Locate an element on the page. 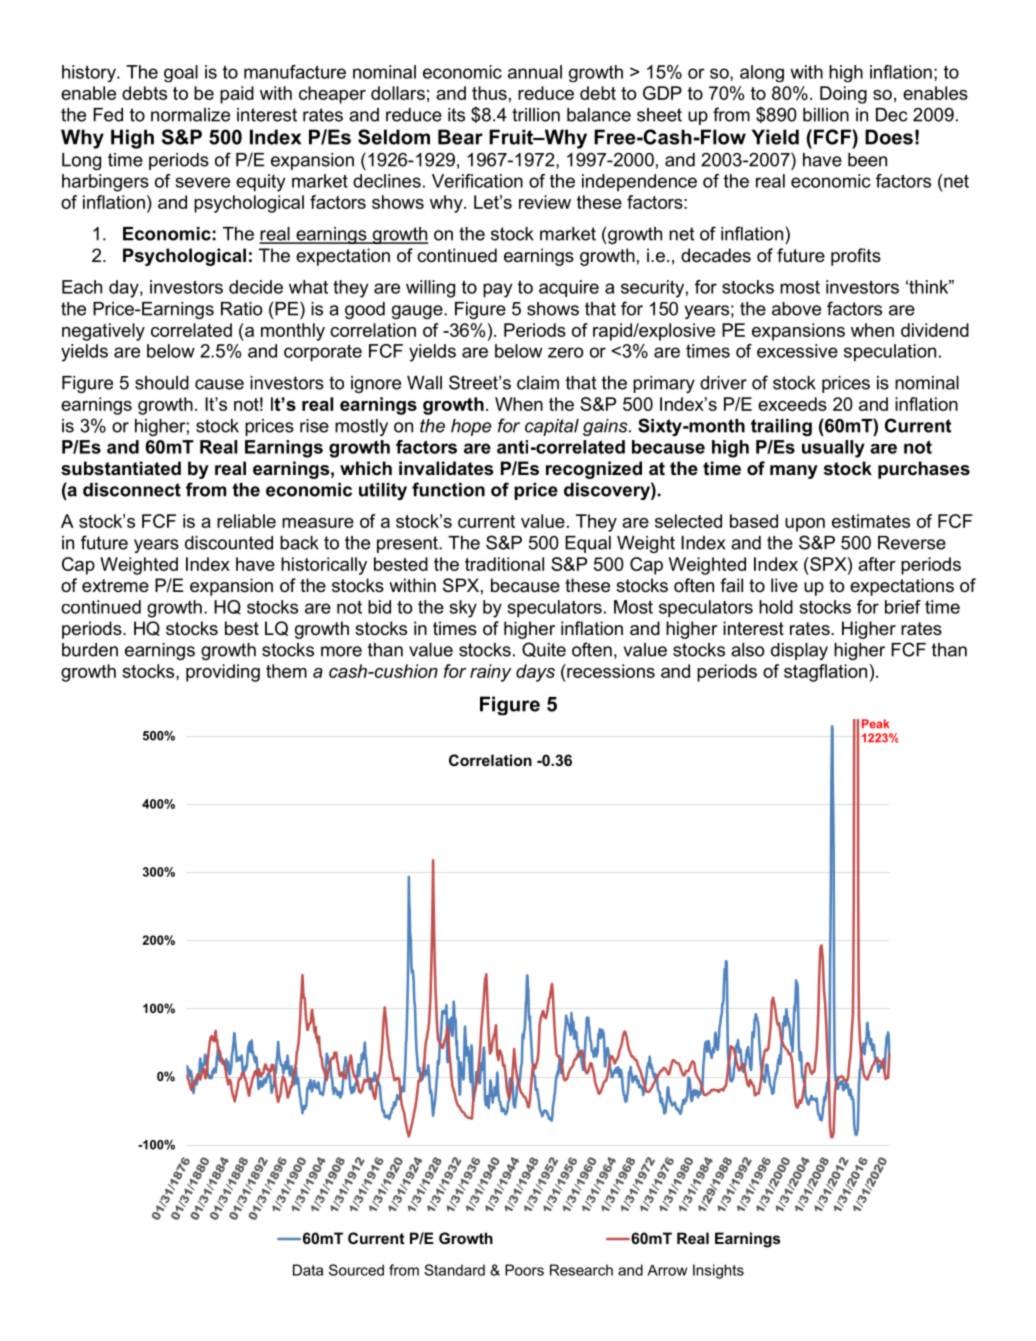 The height and width of the document is (1341, 1036). Insights is located at coordinates (718, 1271).
